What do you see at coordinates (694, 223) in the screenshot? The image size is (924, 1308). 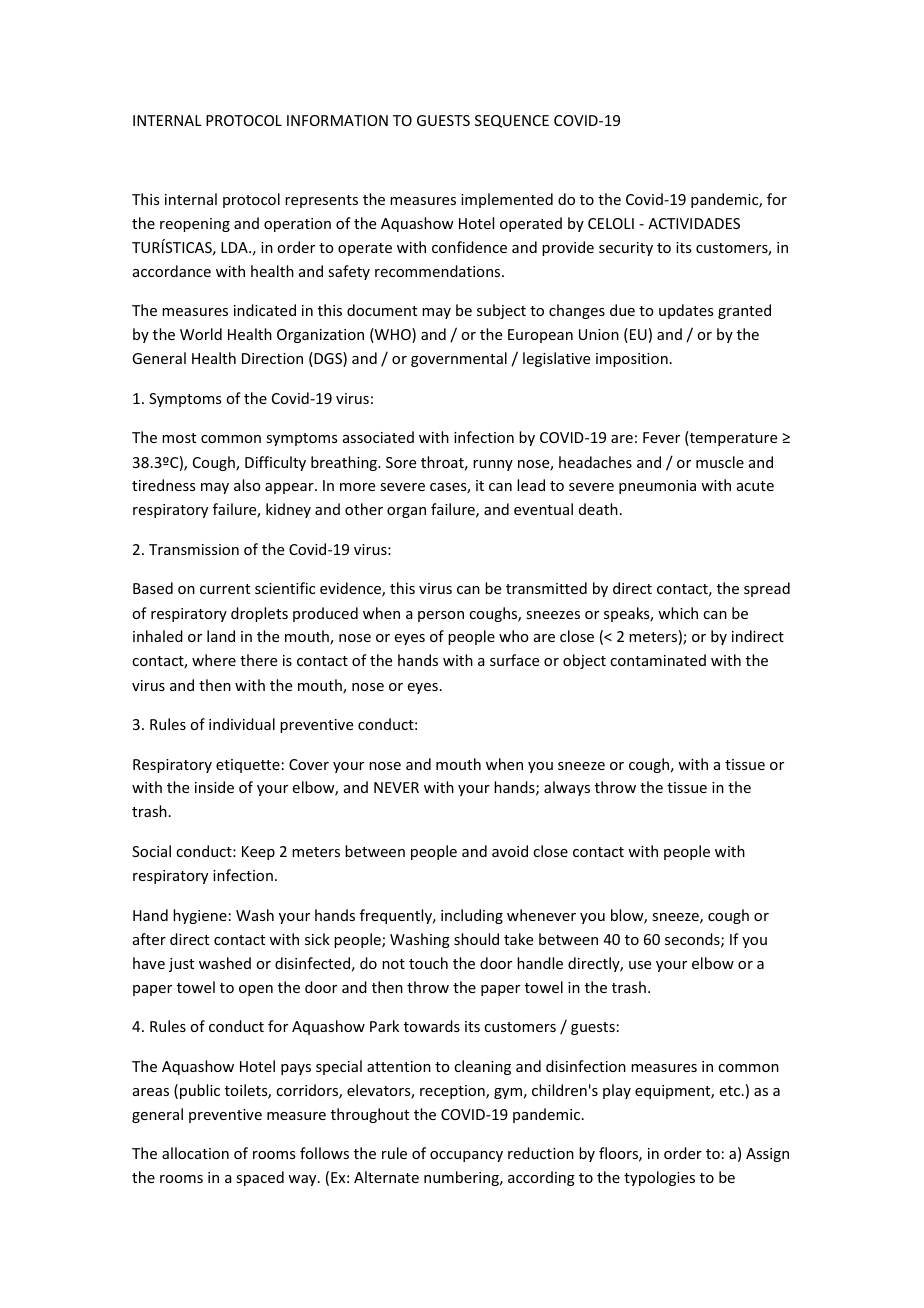 I see `ACTIVIDADES` at bounding box center [694, 223].
